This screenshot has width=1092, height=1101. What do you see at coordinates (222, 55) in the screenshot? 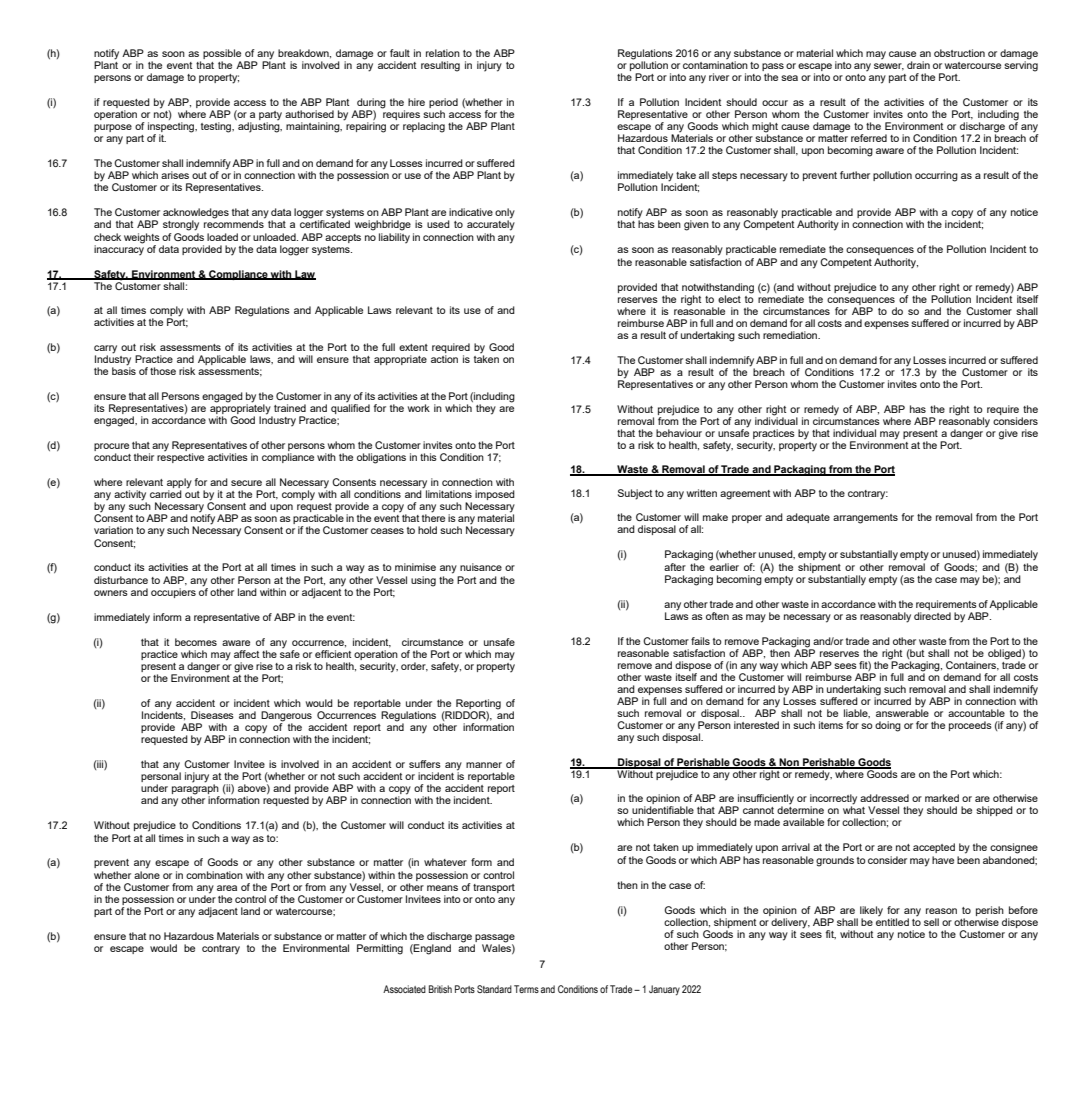
I see `possible` at bounding box center [222, 55].
